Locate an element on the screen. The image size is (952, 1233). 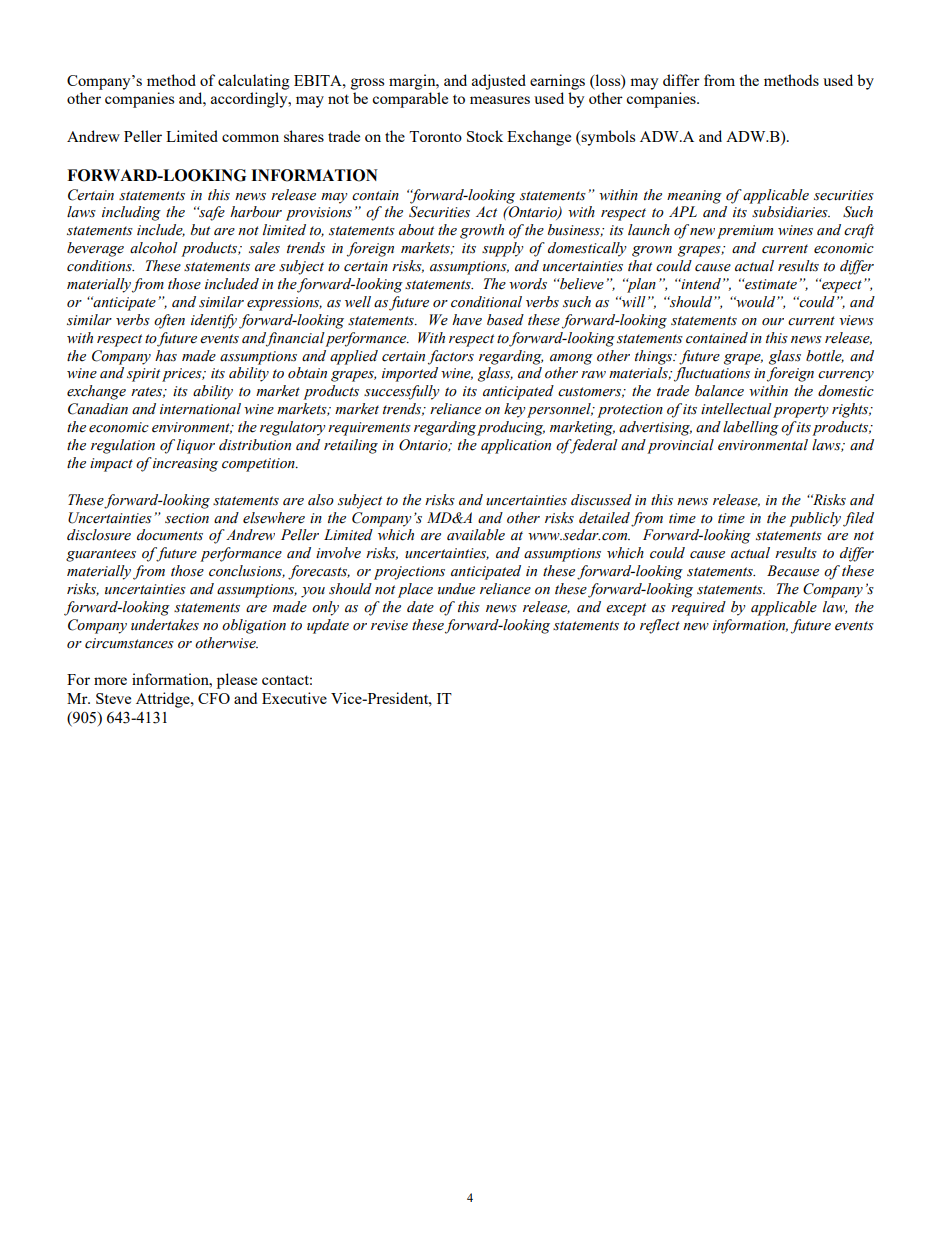
available is located at coordinates (476, 535).
